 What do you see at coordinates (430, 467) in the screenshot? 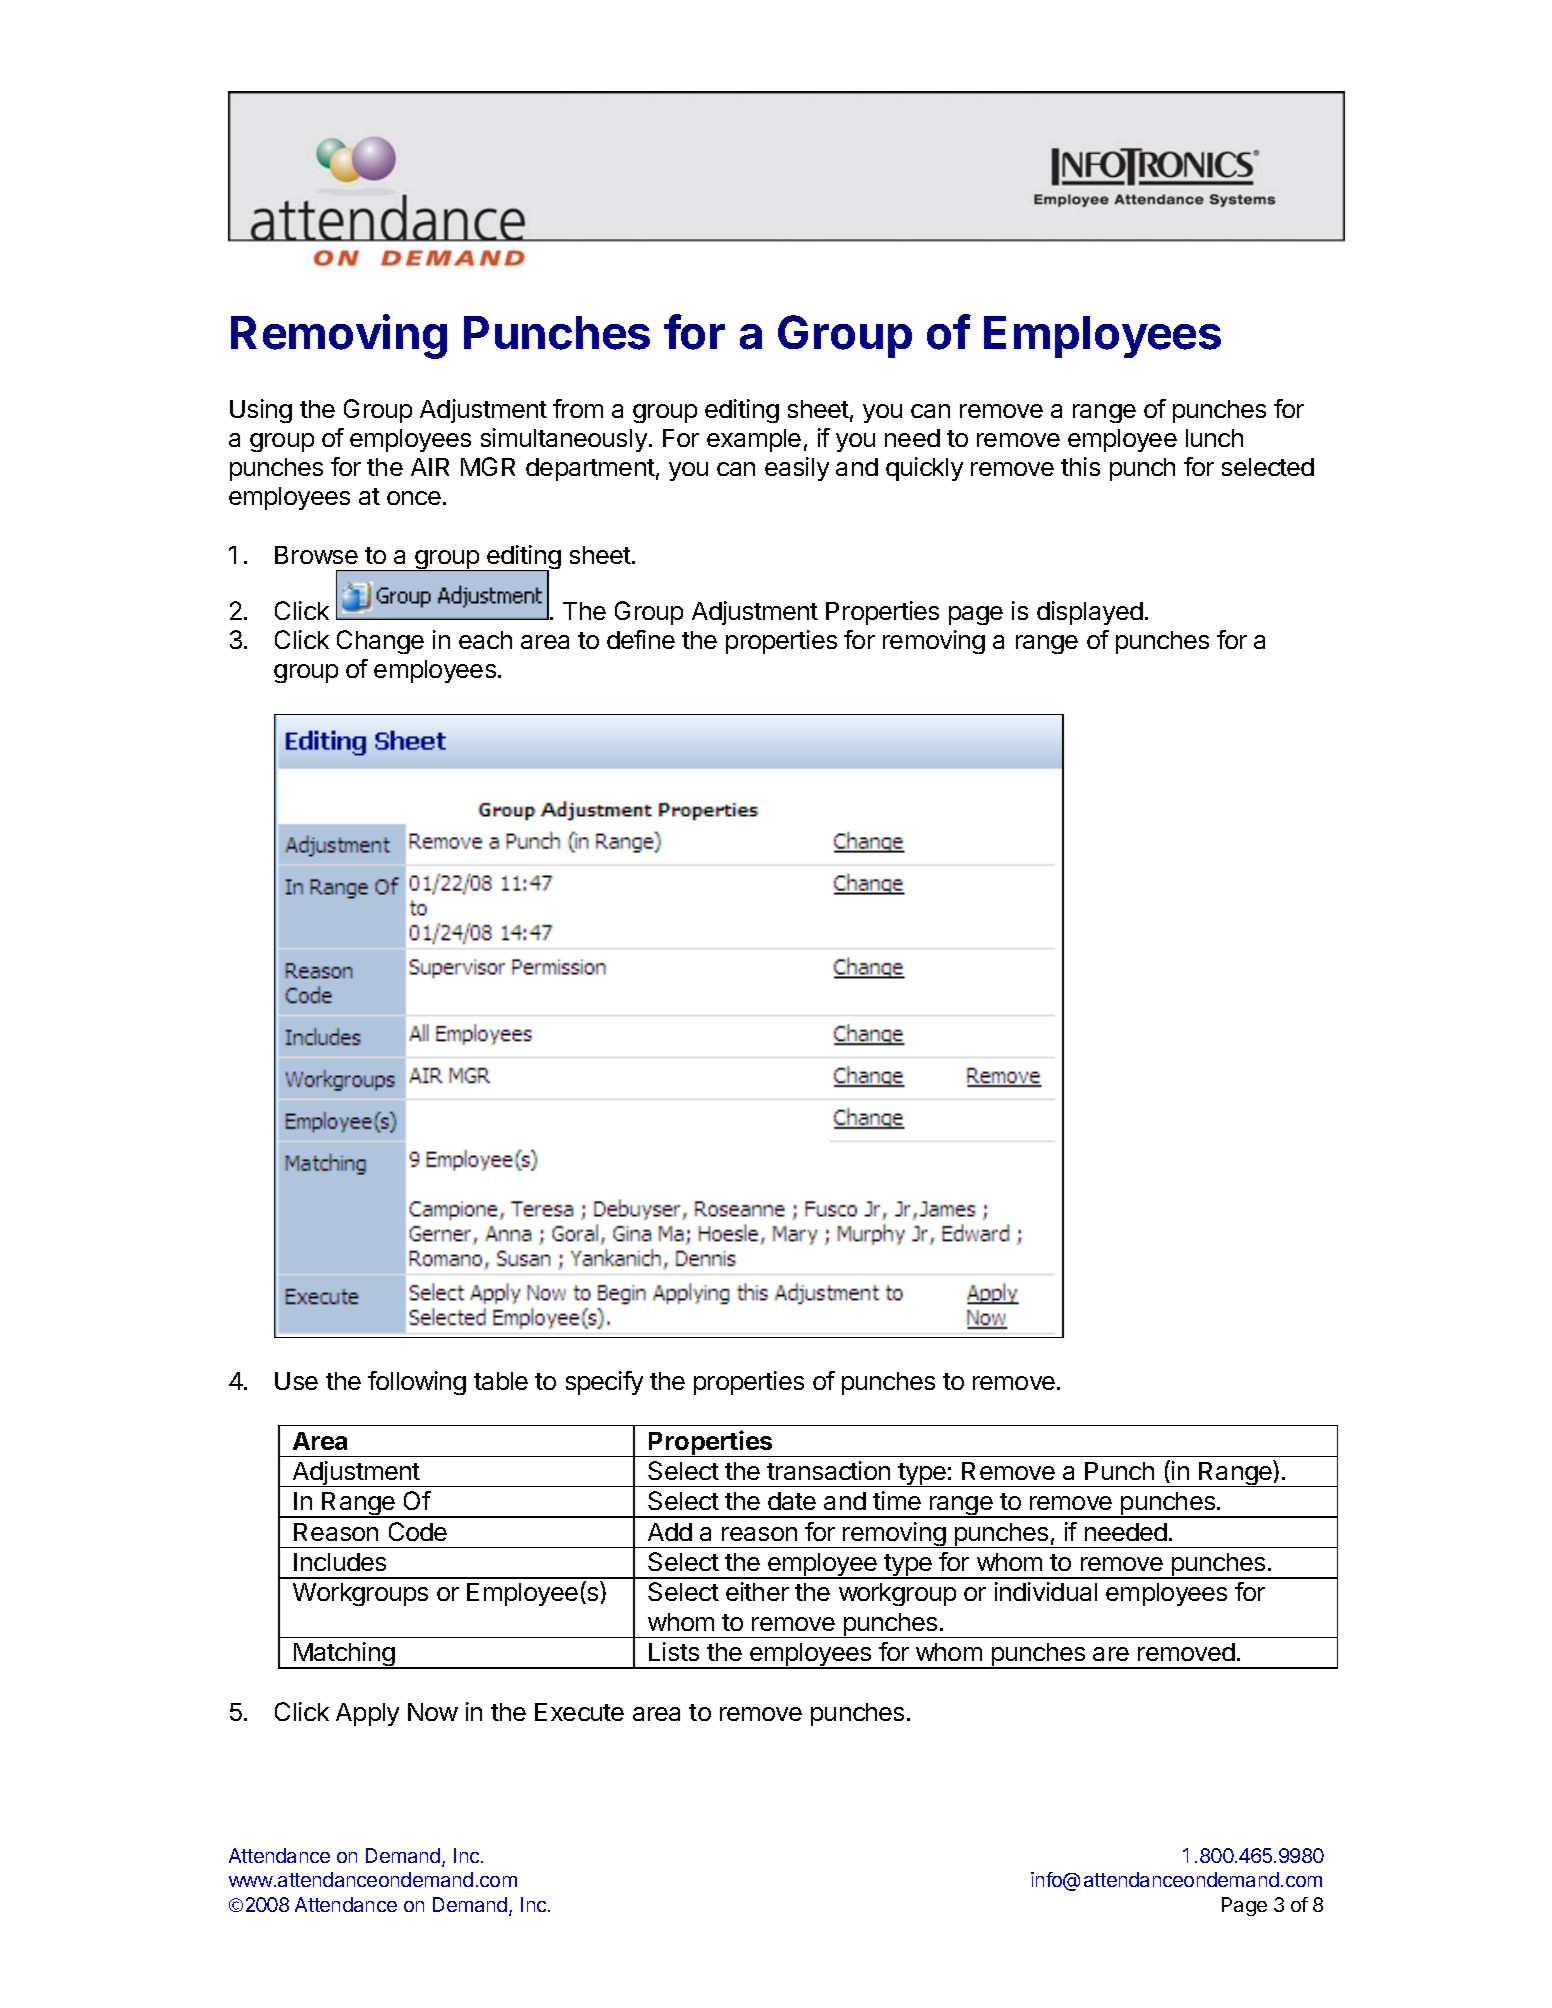
I see `AIR` at bounding box center [430, 467].
